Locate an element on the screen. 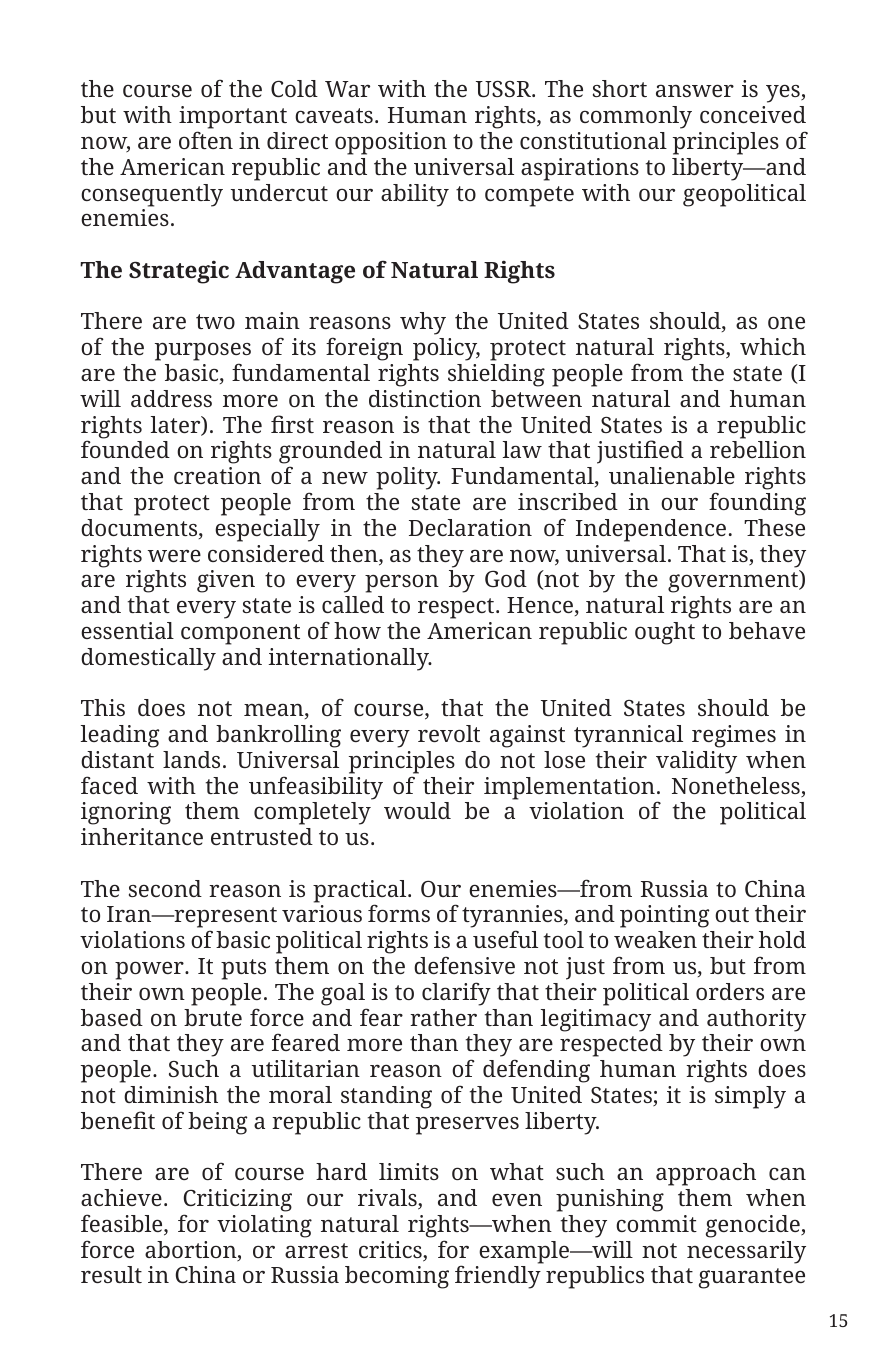 The height and width of the screenshot is (1372, 887). address is located at coordinates (171, 398).
